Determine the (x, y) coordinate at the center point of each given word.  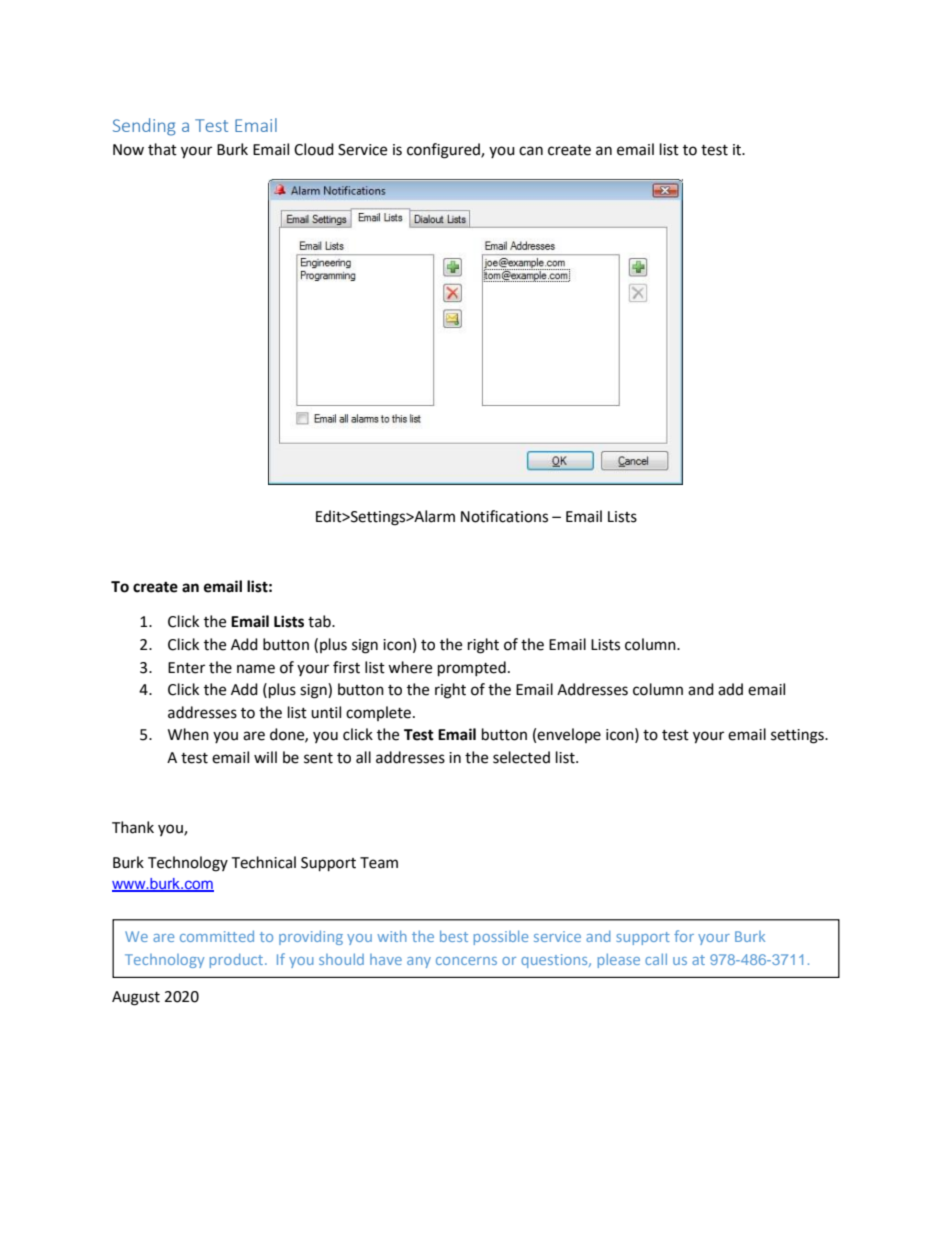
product (238, 960)
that (162, 149)
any (419, 962)
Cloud (314, 149)
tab (320, 621)
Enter (186, 668)
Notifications (504, 516)
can (531, 151)
